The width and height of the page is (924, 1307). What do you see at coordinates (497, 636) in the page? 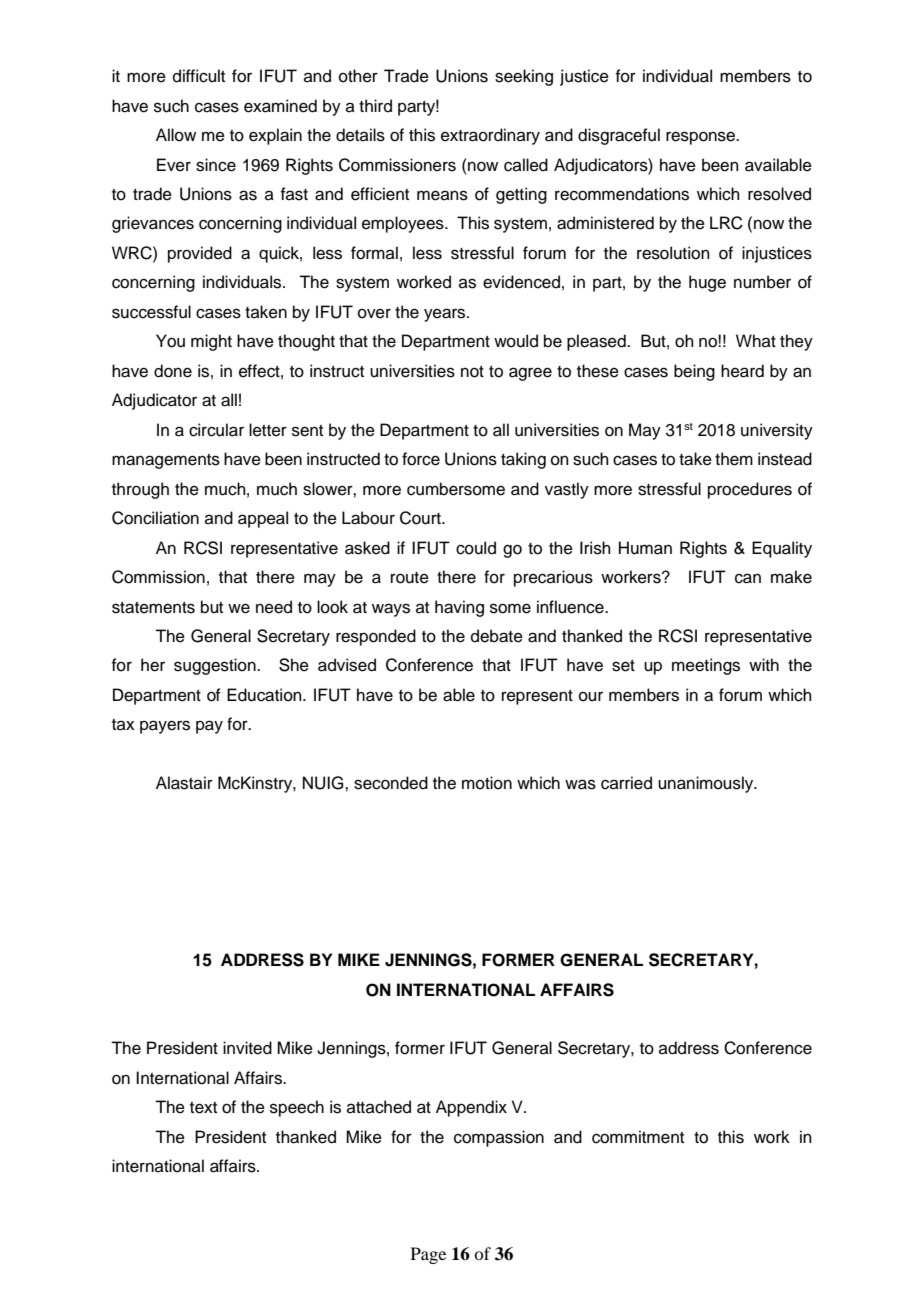
I see `debate` at bounding box center [497, 636].
